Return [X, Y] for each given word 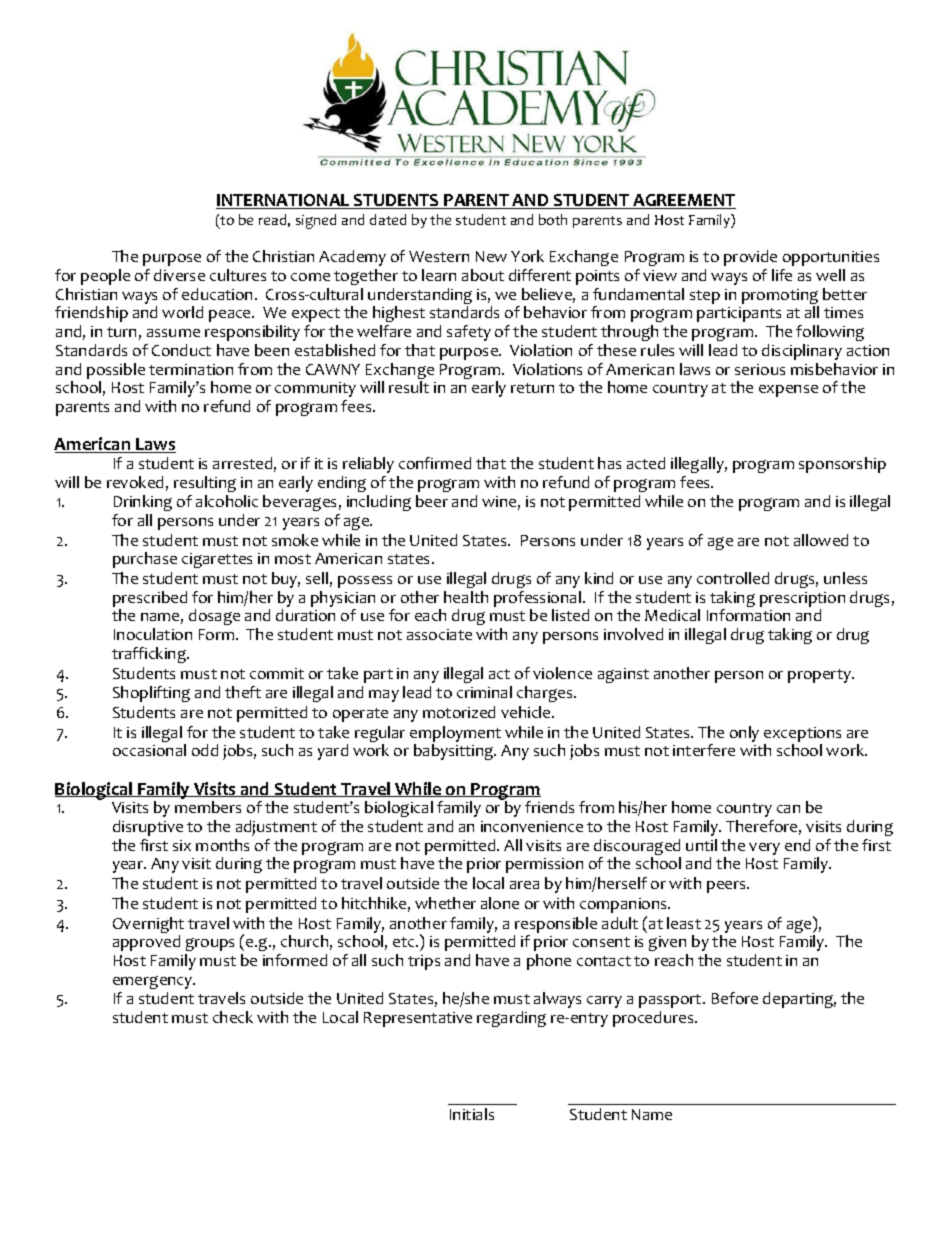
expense [788, 391]
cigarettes [217, 560]
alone [500, 903]
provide [750, 258]
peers [727, 887]
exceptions [802, 734]
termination [191, 369]
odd [205, 750]
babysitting [455, 752]
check [233, 1017]
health [466, 597]
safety [469, 333]
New [491, 256]
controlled [733, 578]
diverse [179, 275]
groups [210, 944]
